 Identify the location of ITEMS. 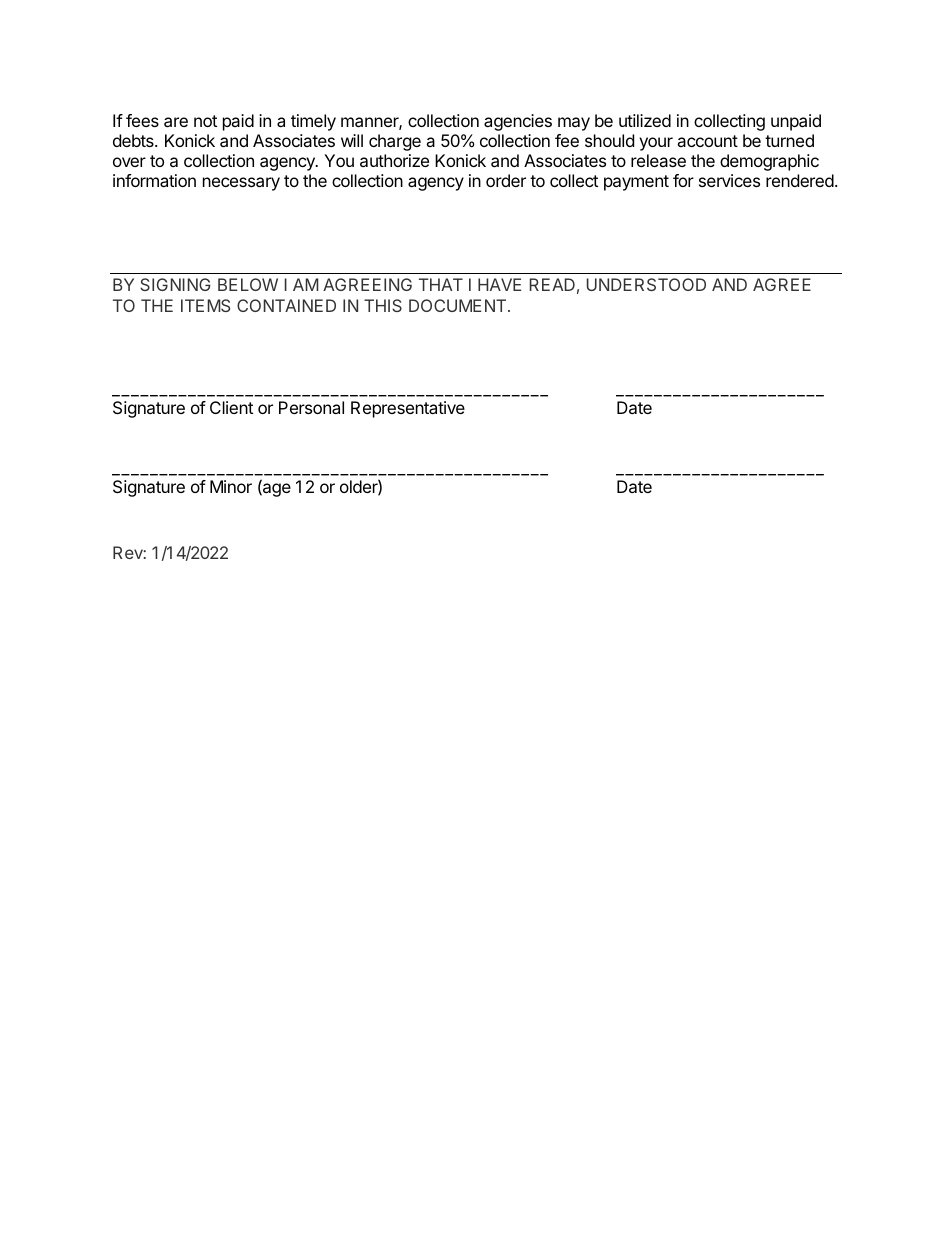
(205, 305).
